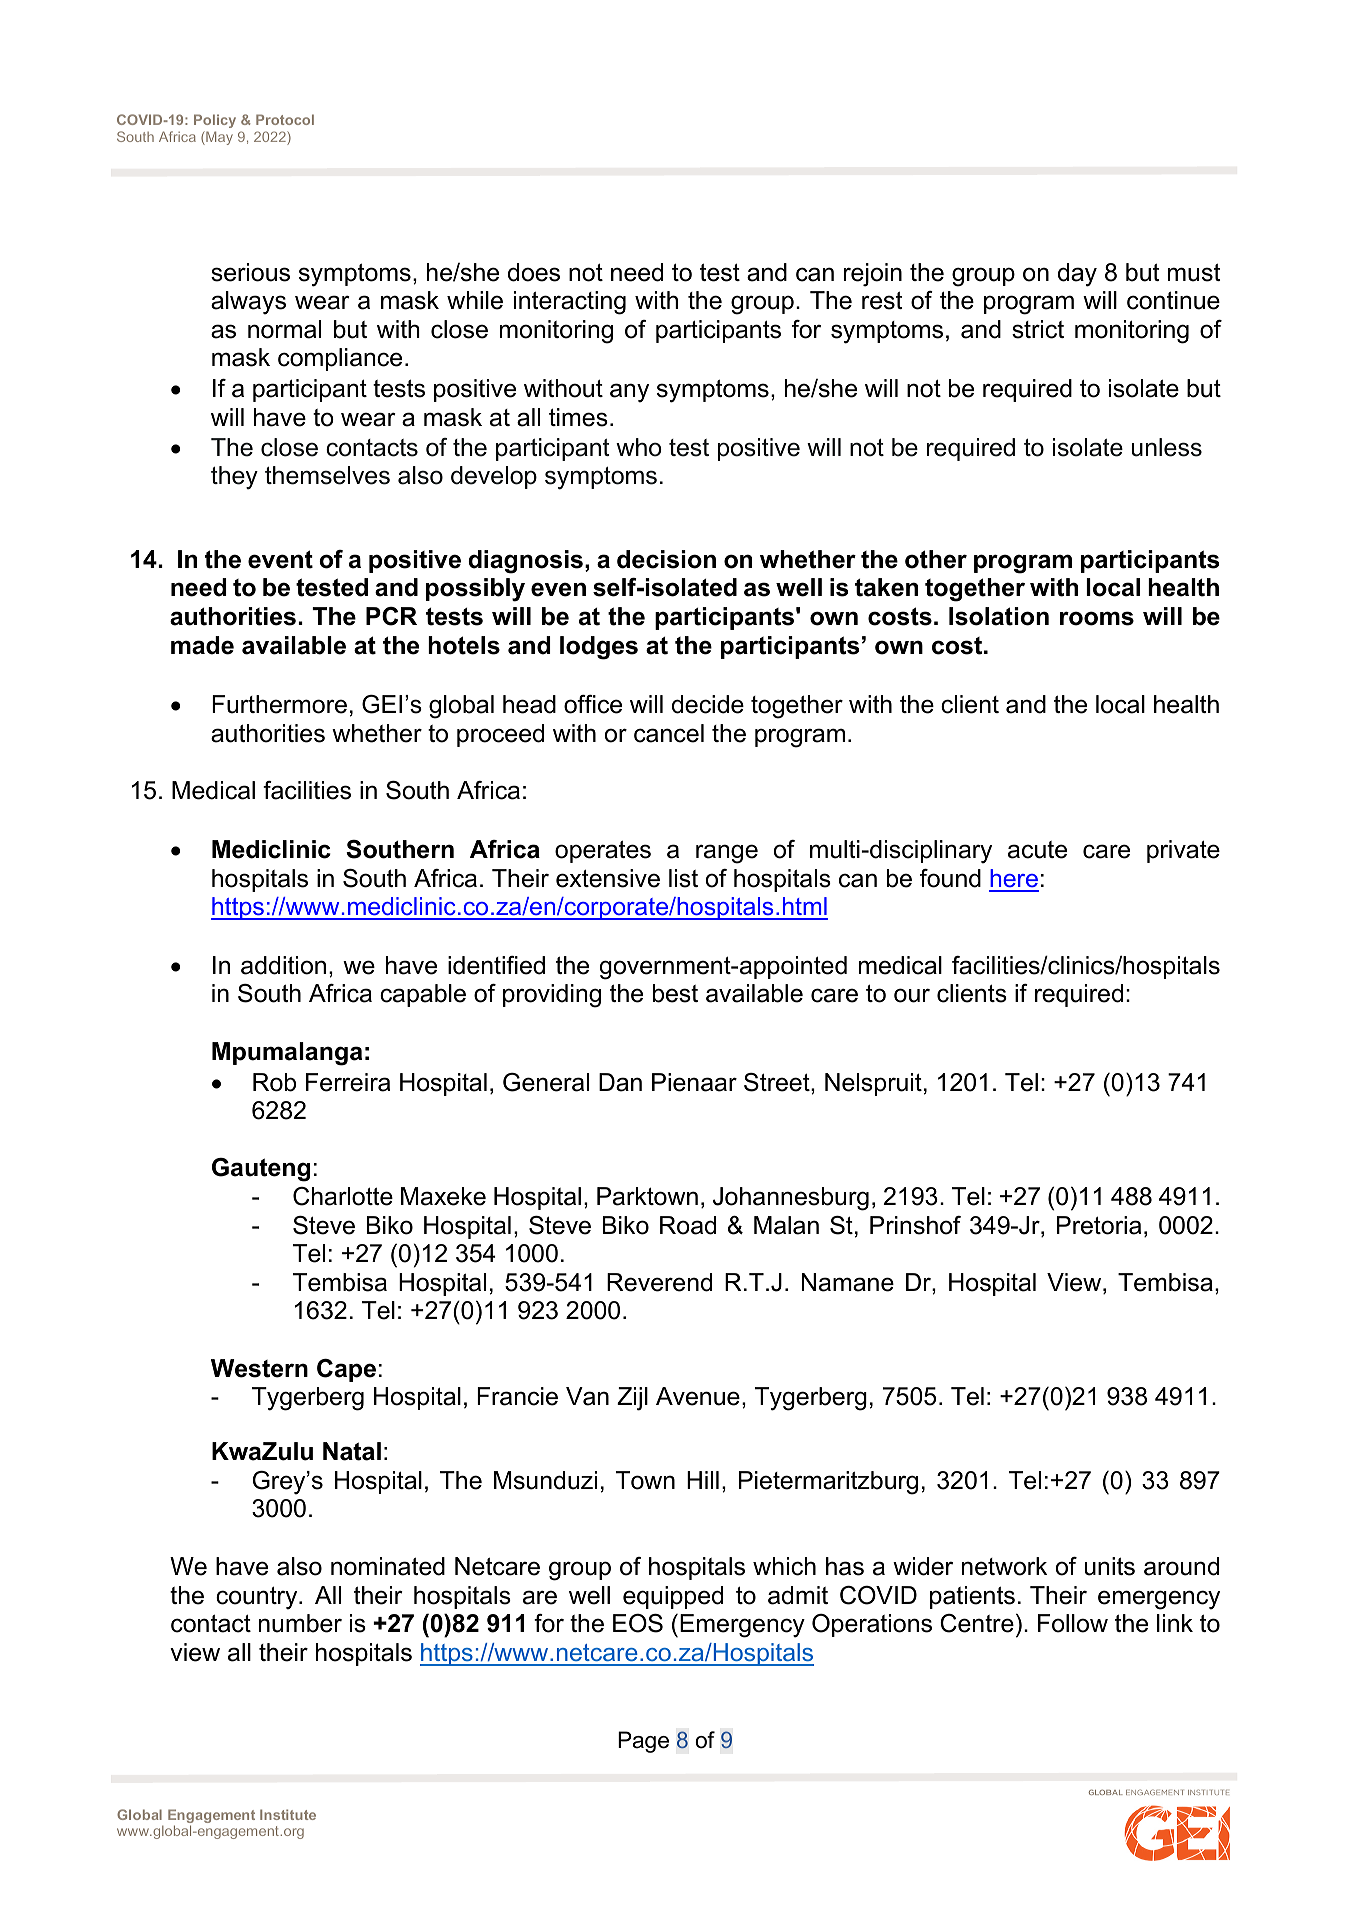 The height and width of the screenshot is (1907, 1348). Describe the element at coordinates (283, 965) in the screenshot. I see `addition` at that location.
